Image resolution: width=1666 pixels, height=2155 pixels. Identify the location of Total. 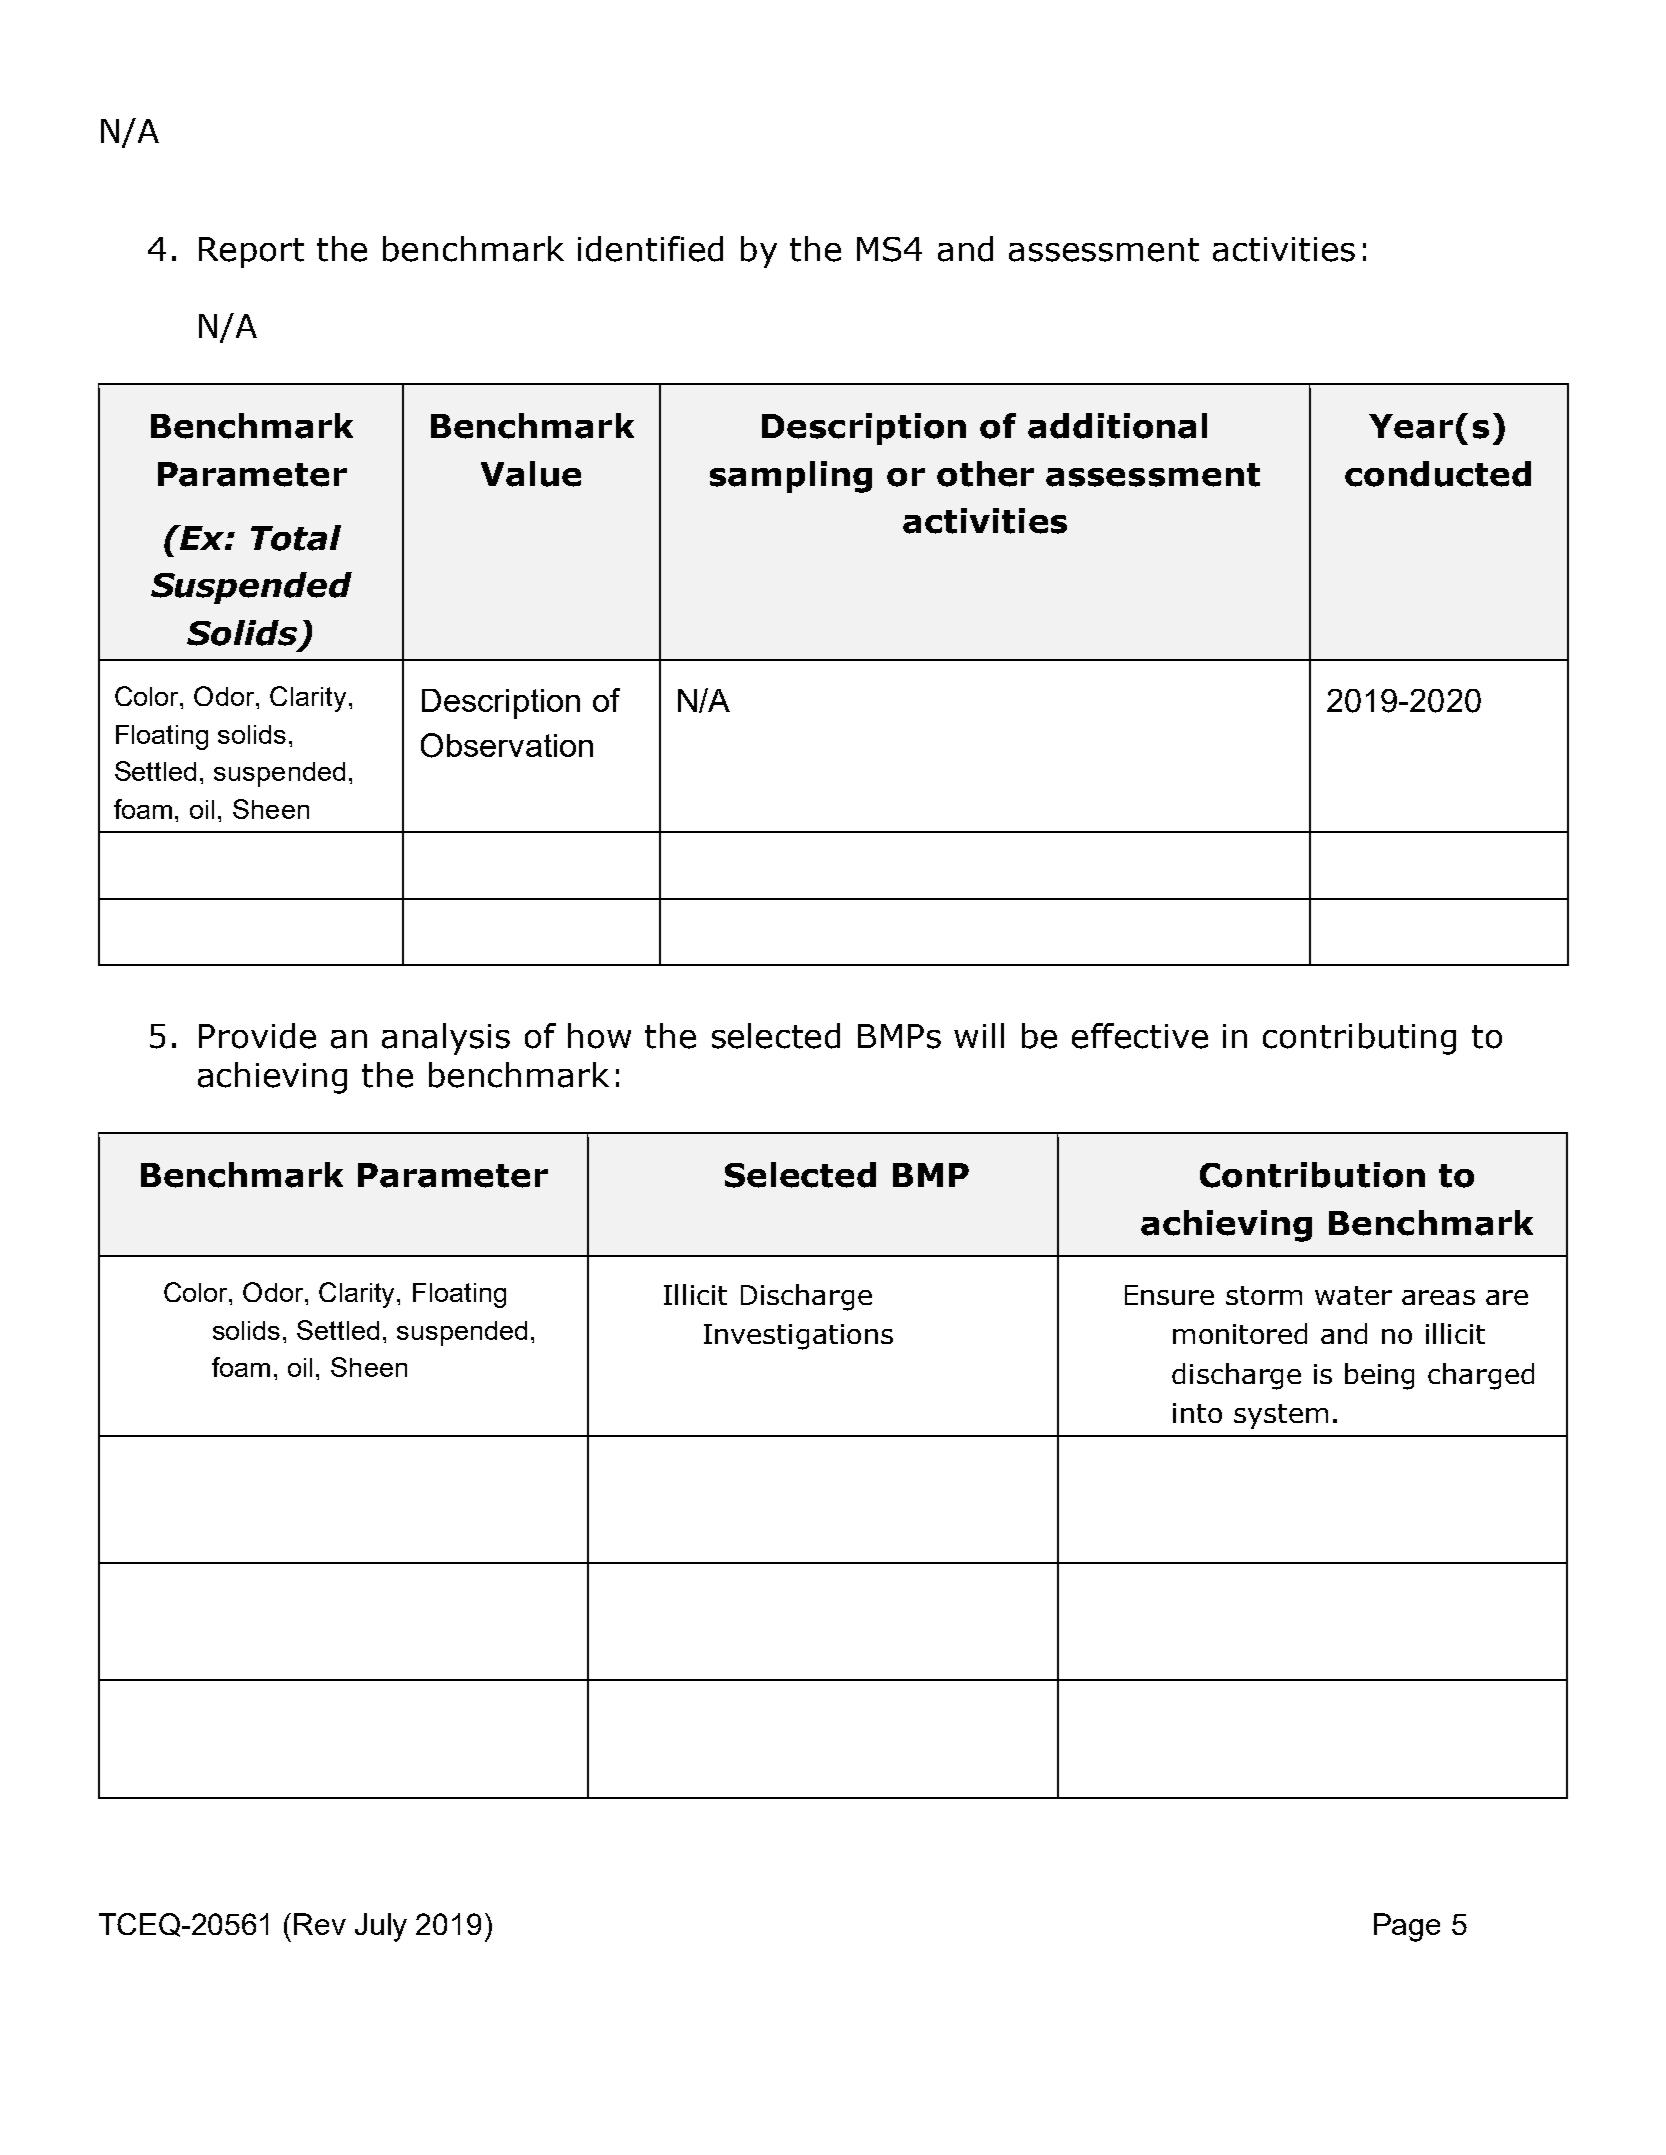
(296, 538).
